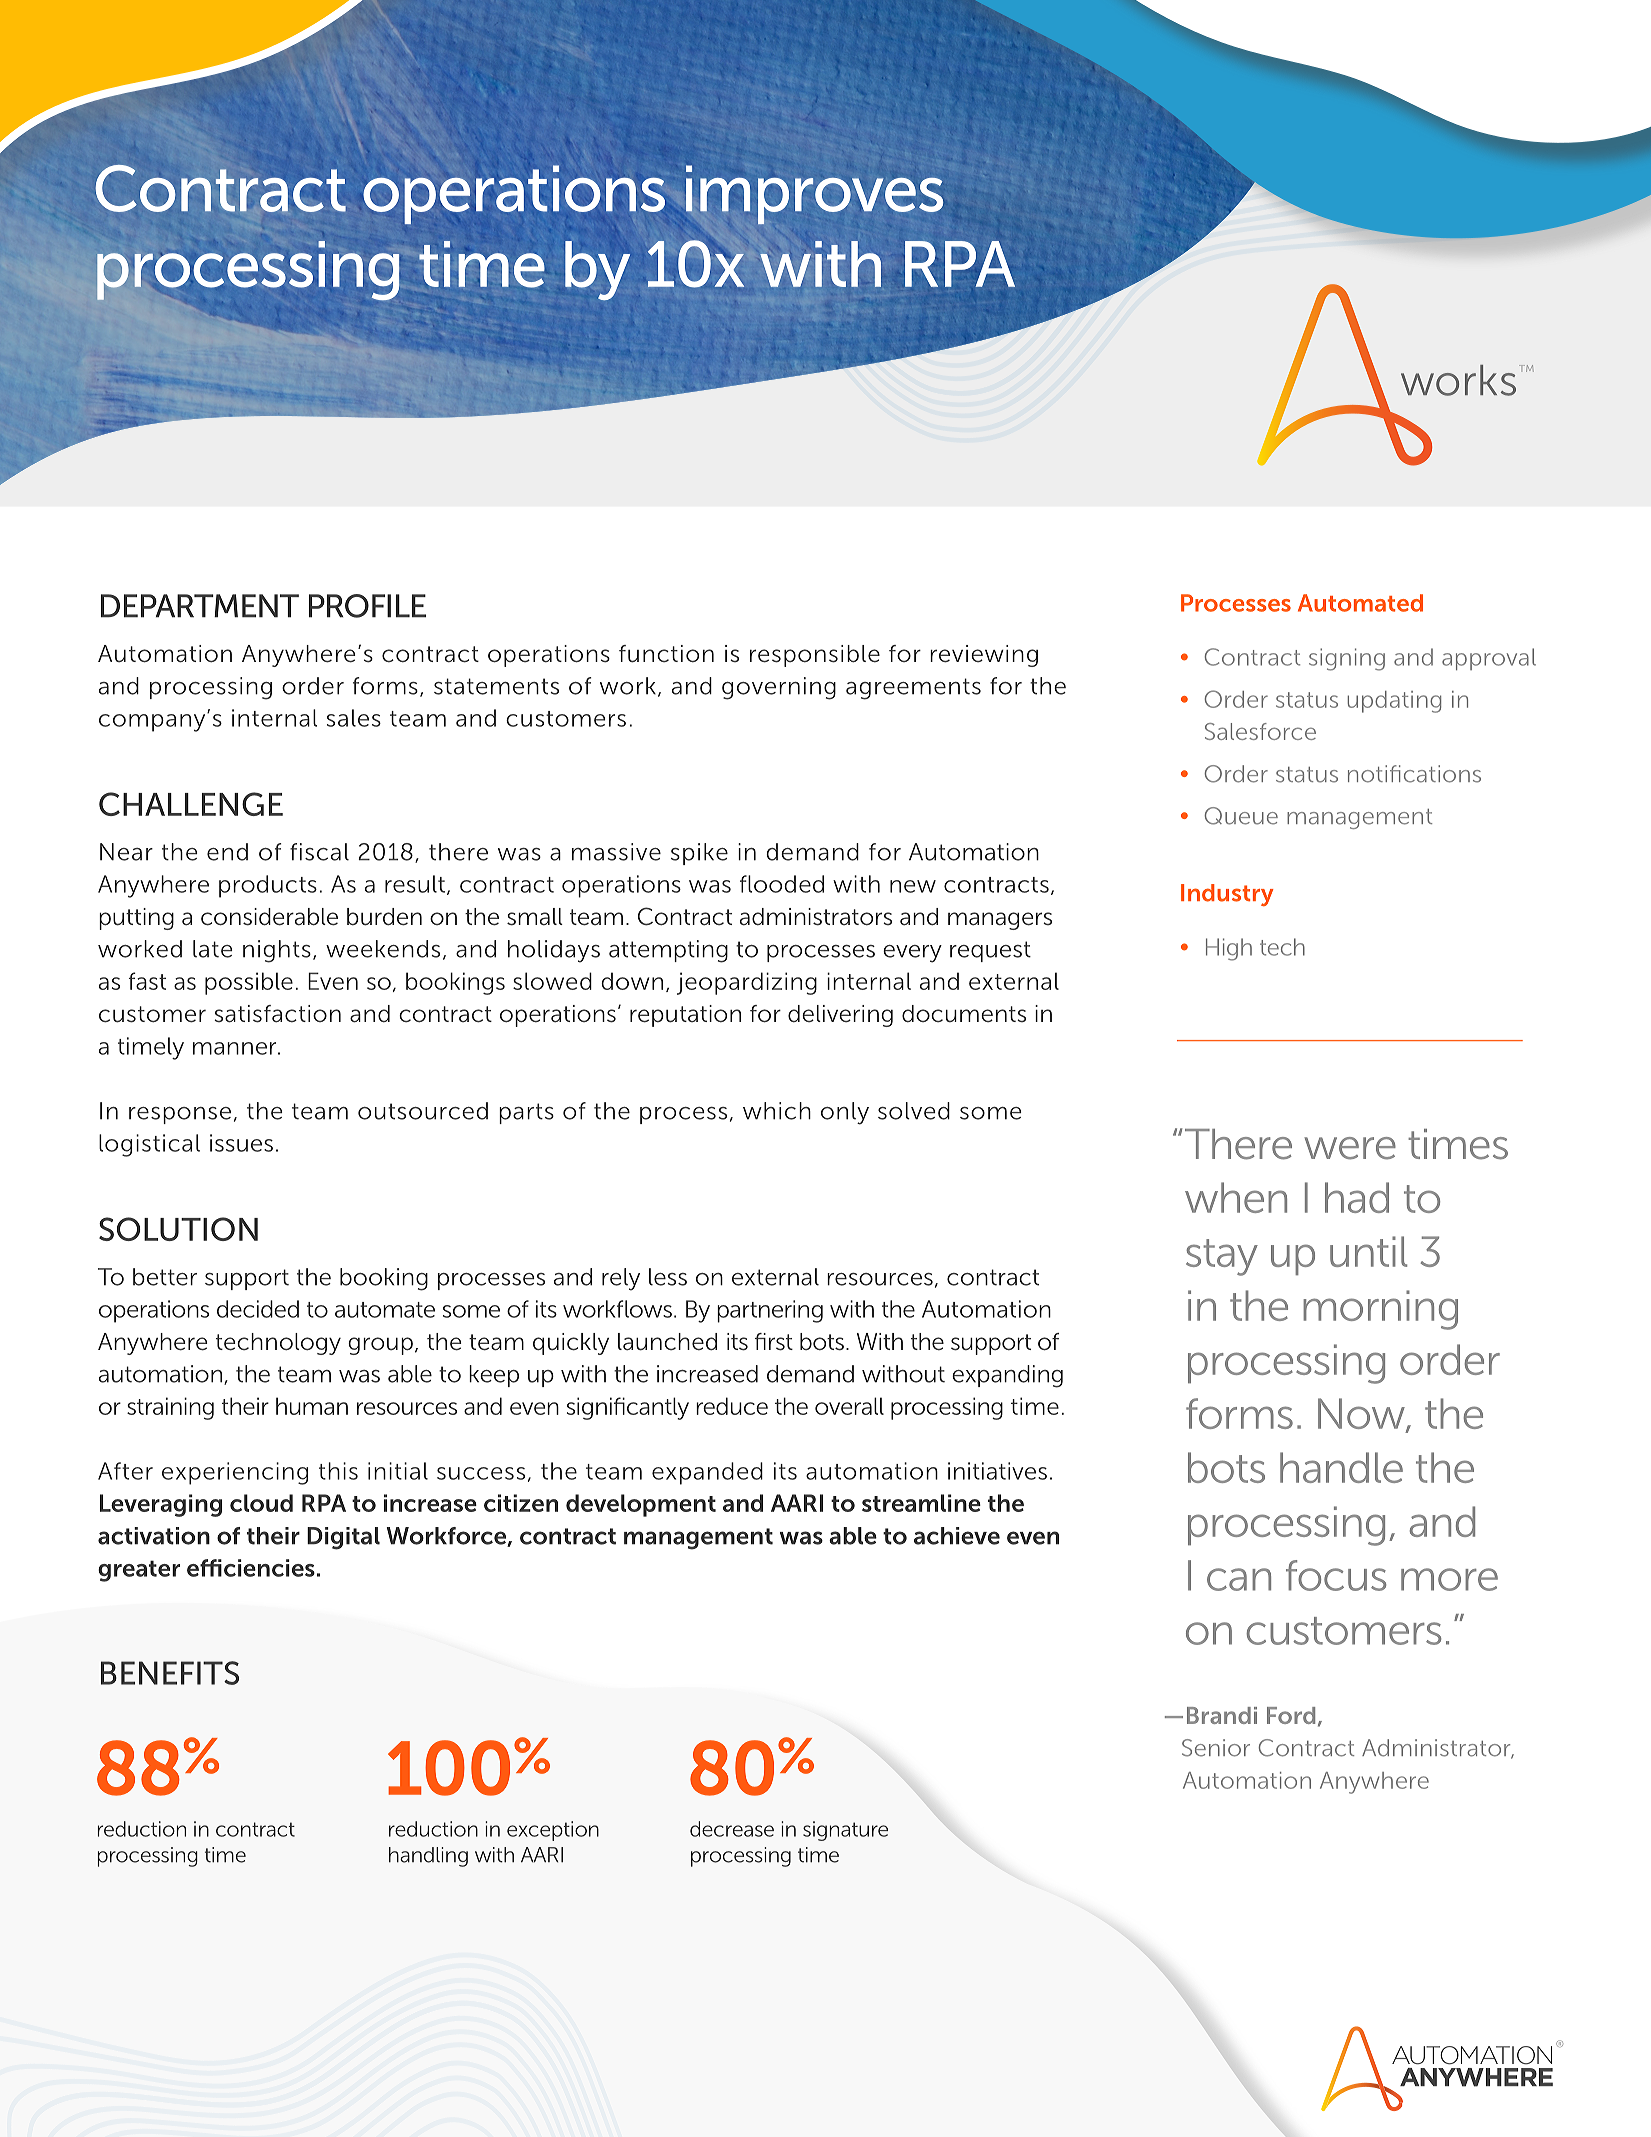 The width and height of the screenshot is (1651, 2137). Describe the element at coordinates (1394, 702) in the screenshot. I see `updating` at that location.
